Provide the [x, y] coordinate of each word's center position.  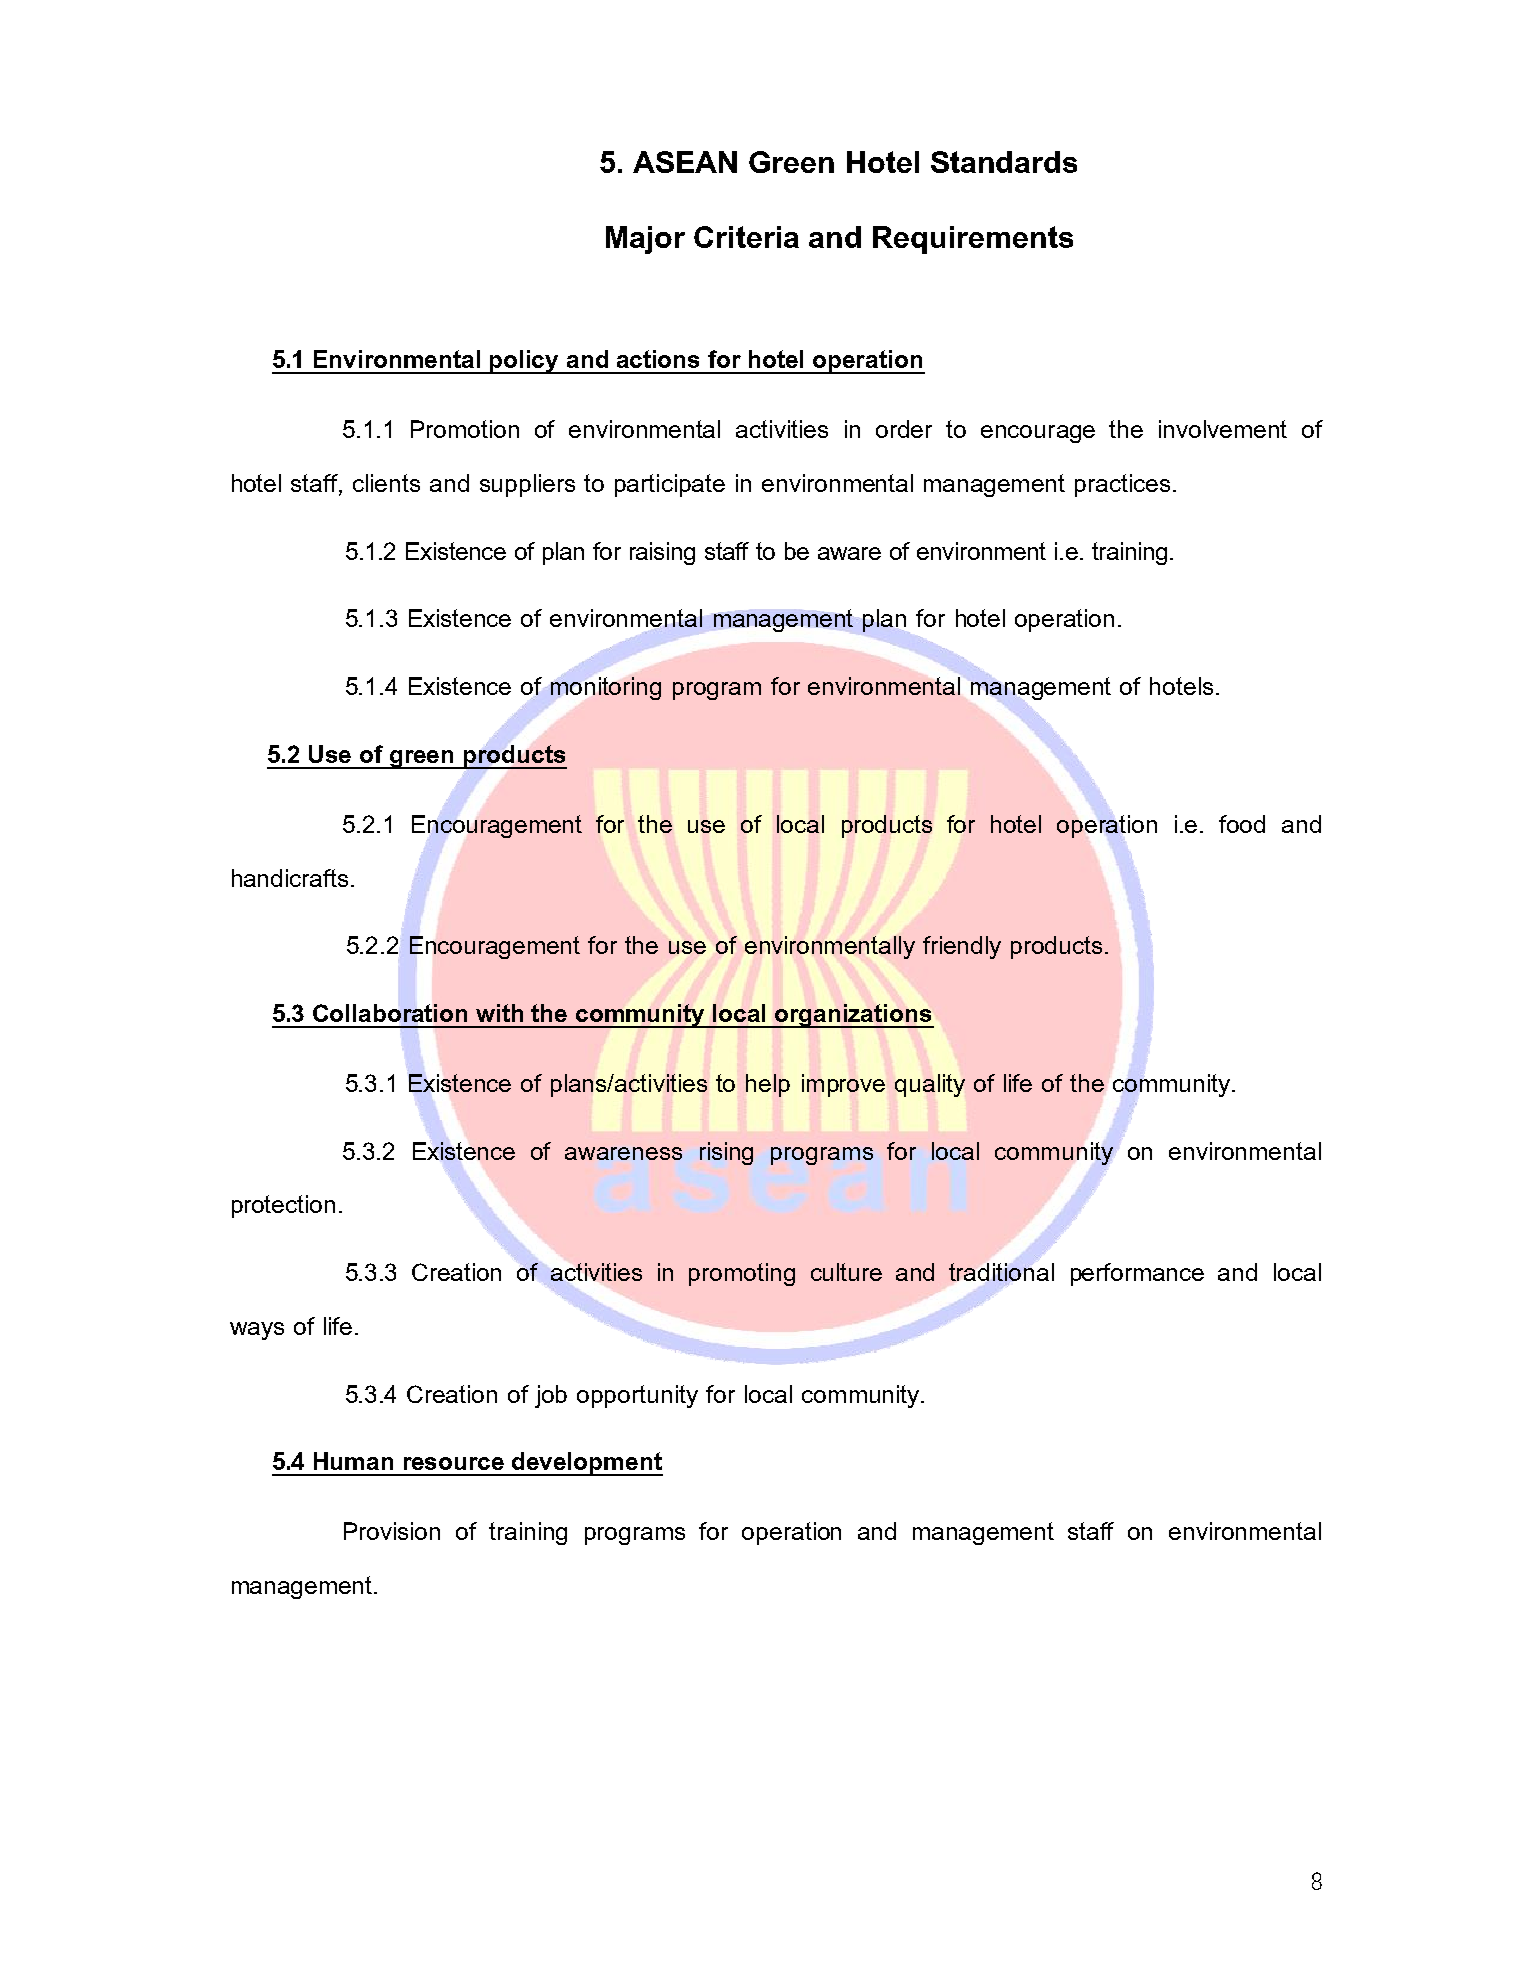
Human [353, 1461]
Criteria [746, 237]
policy [525, 362]
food [1242, 824]
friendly [962, 947]
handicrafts [290, 878]
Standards [1004, 162]
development [586, 1464]
